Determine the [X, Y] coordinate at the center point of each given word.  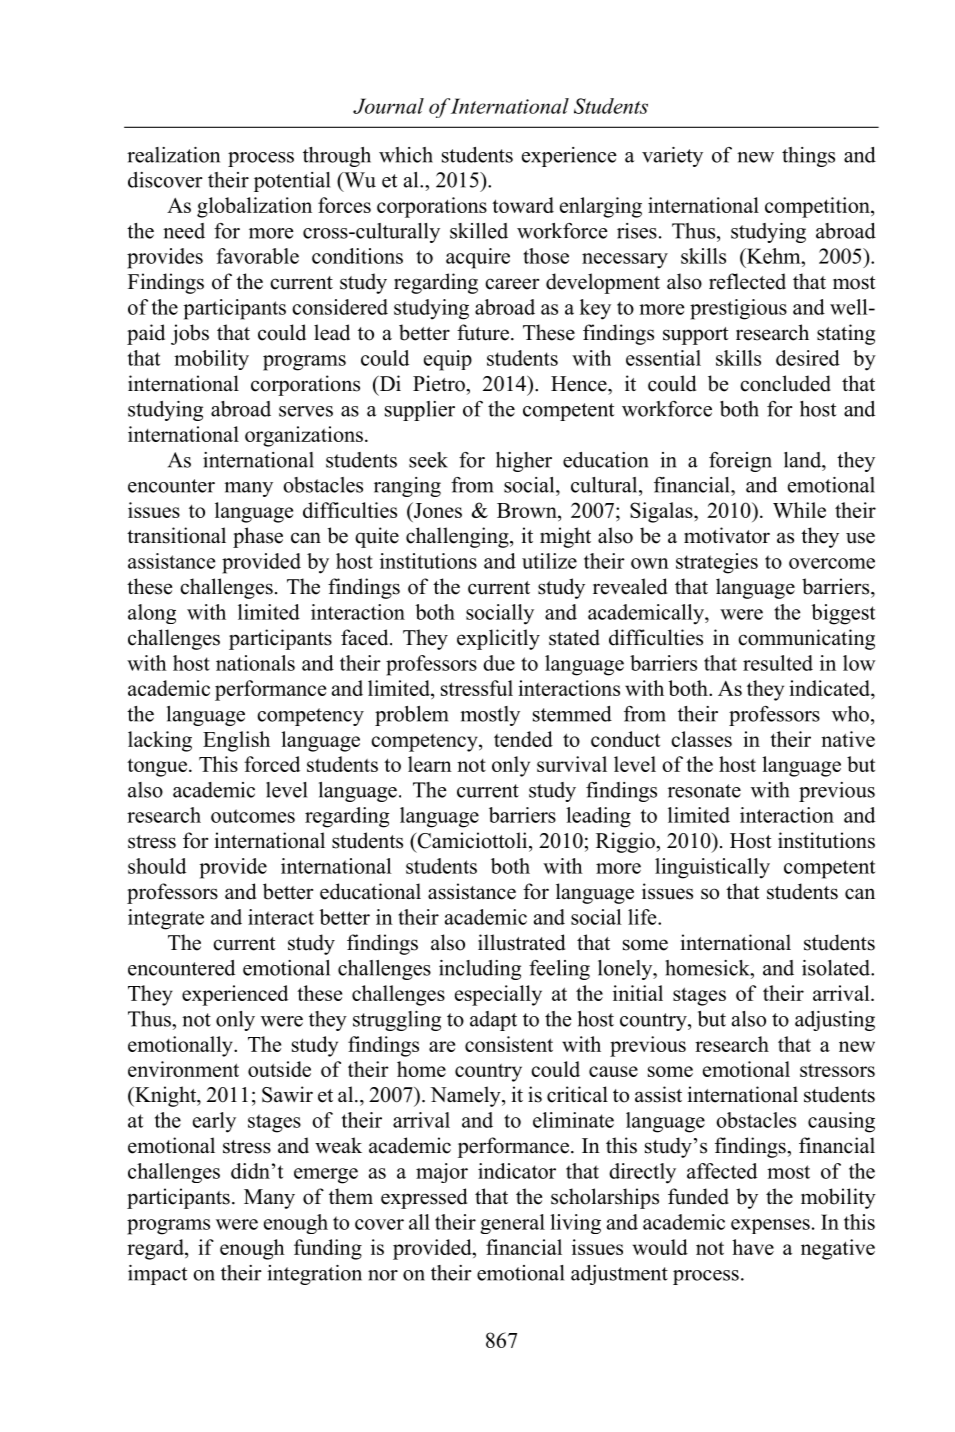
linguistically [712, 868]
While [799, 510]
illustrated [521, 942]
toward [523, 205]
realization [173, 155]
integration [314, 1275]
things [808, 157]
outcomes [253, 816]
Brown [528, 510]
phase [258, 537]
